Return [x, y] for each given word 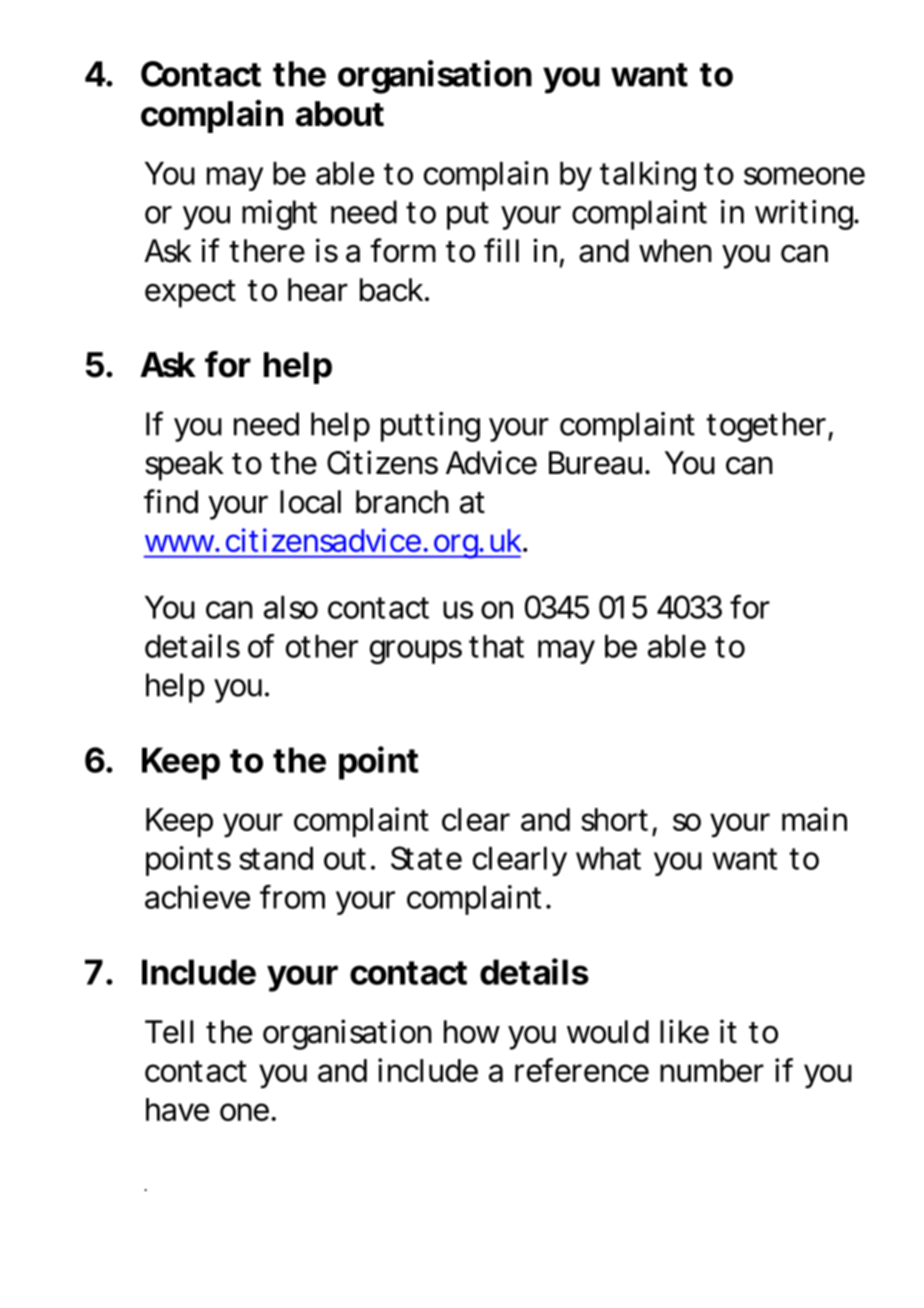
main [814, 819]
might [279, 215]
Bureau [595, 463]
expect [190, 294]
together [767, 427]
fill [501, 250]
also [291, 607]
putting [430, 427]
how [472, 1032]
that [496, 646]
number [712, 1070]
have [177, 1109]
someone [804, 176]
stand [276, 858]
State [426, 858]
